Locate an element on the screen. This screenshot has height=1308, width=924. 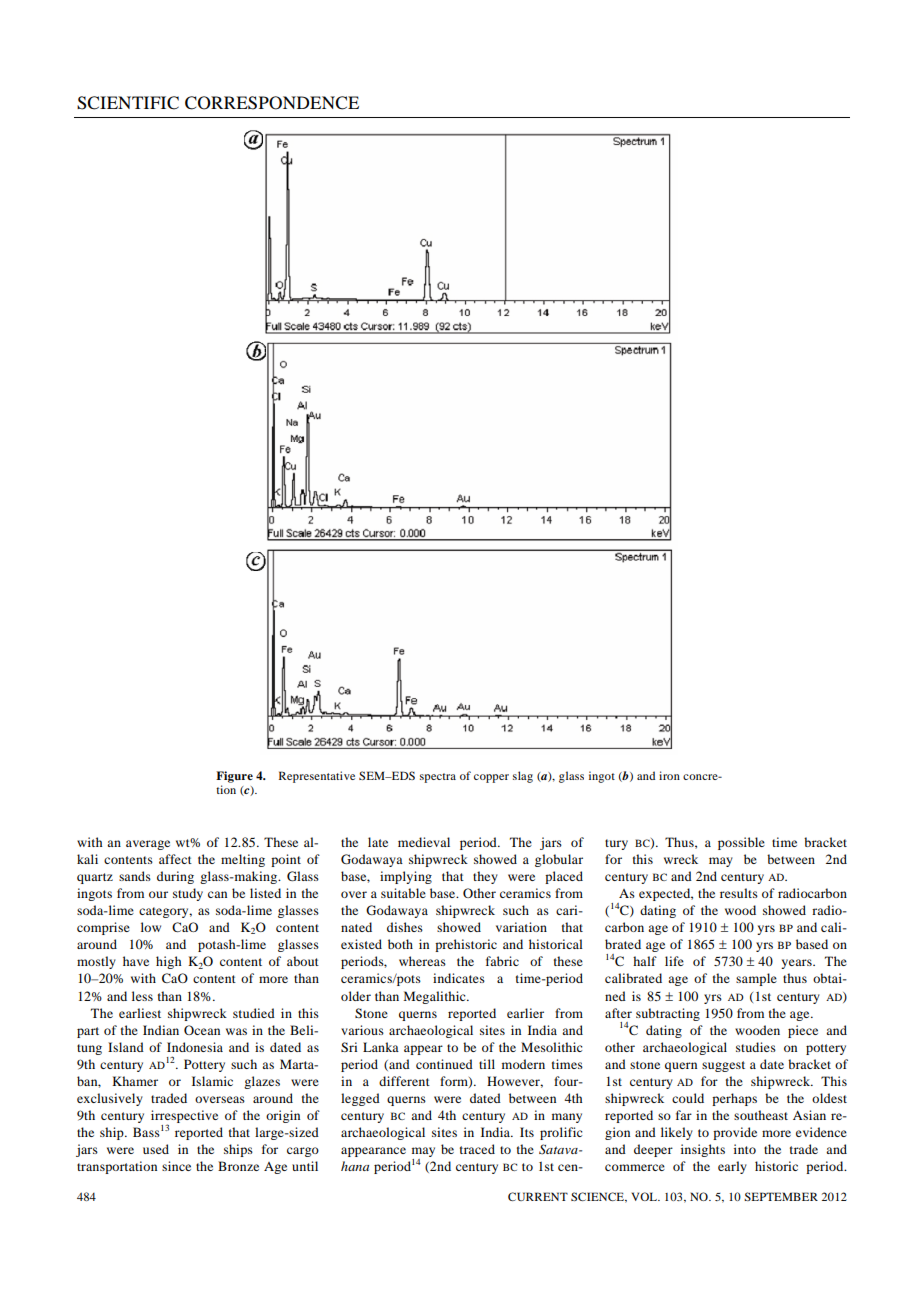
traced is located at coordinates (477, 1149).
